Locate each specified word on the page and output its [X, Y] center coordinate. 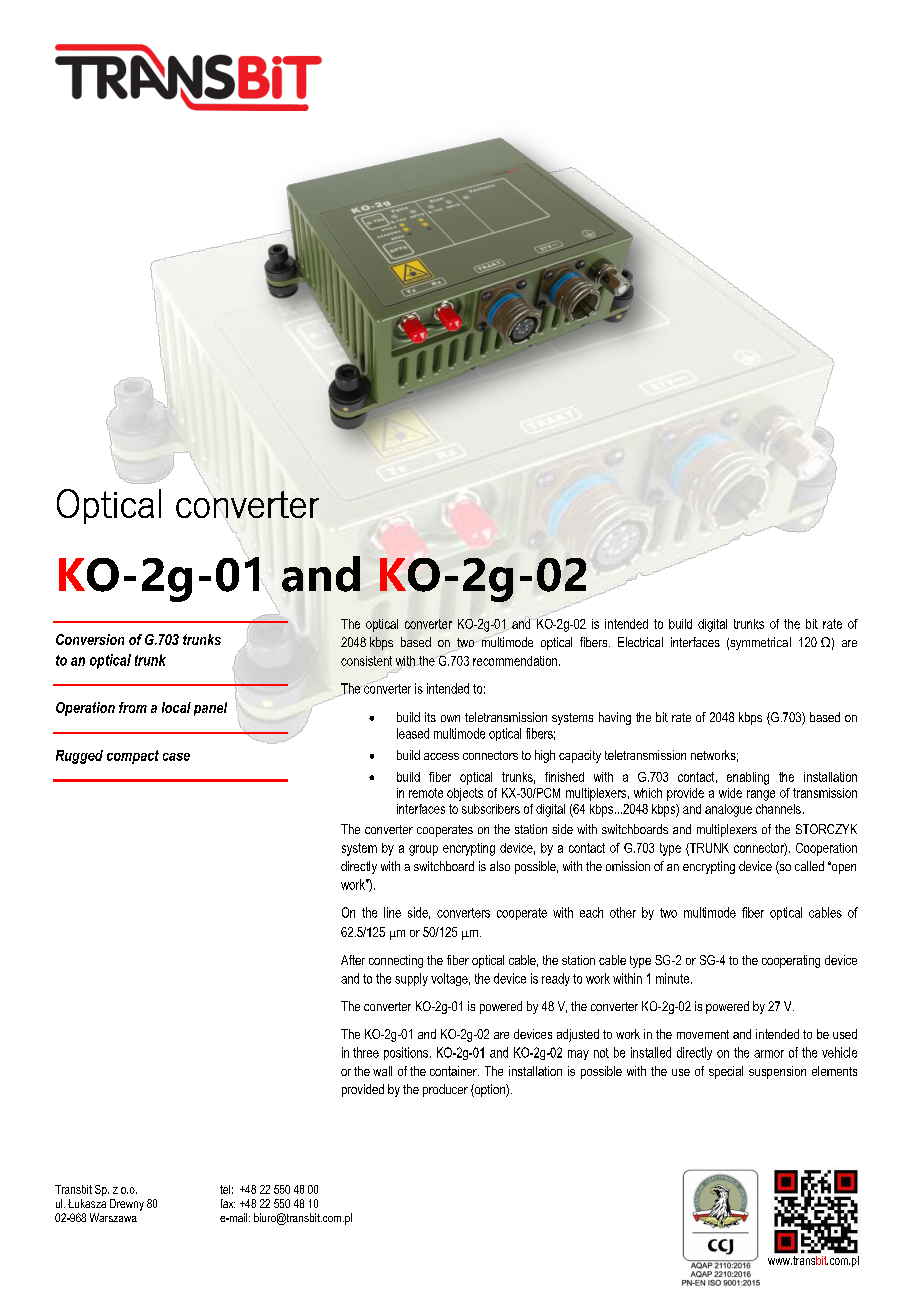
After [353, 960]
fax [228, 1203]
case [176, 757]
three [366, 1052]
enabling [748, 778]
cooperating [791, 961]
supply [411, 979]
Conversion [90, 639]
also [500, 866]
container [454, 1071]
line [392, 912]
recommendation [516, 661]
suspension [777, 1072]
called [809, 866]
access [441, 756]
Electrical [640, 642]
